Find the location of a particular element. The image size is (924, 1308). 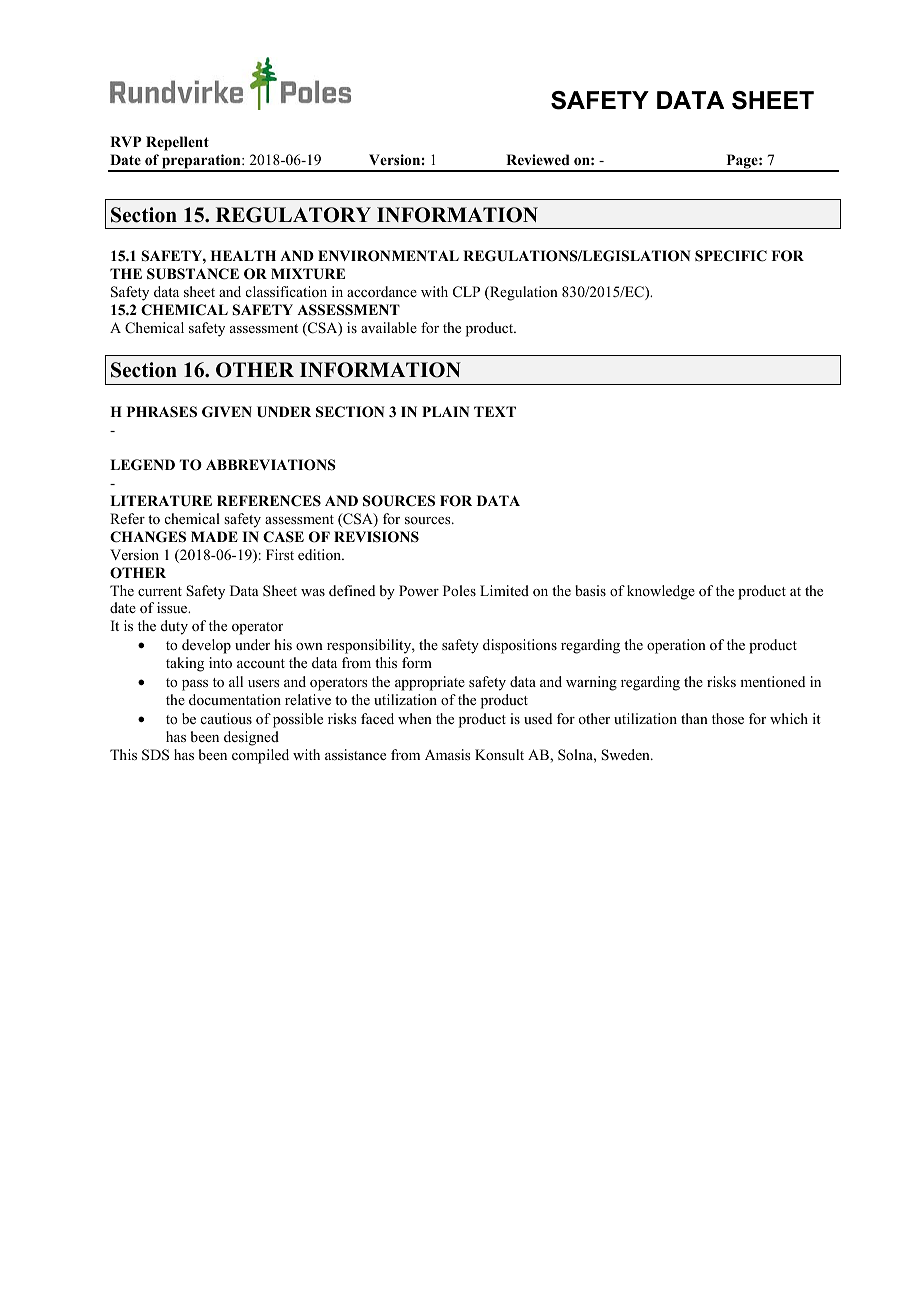

TEXT is located at coordinates (495, 411).
